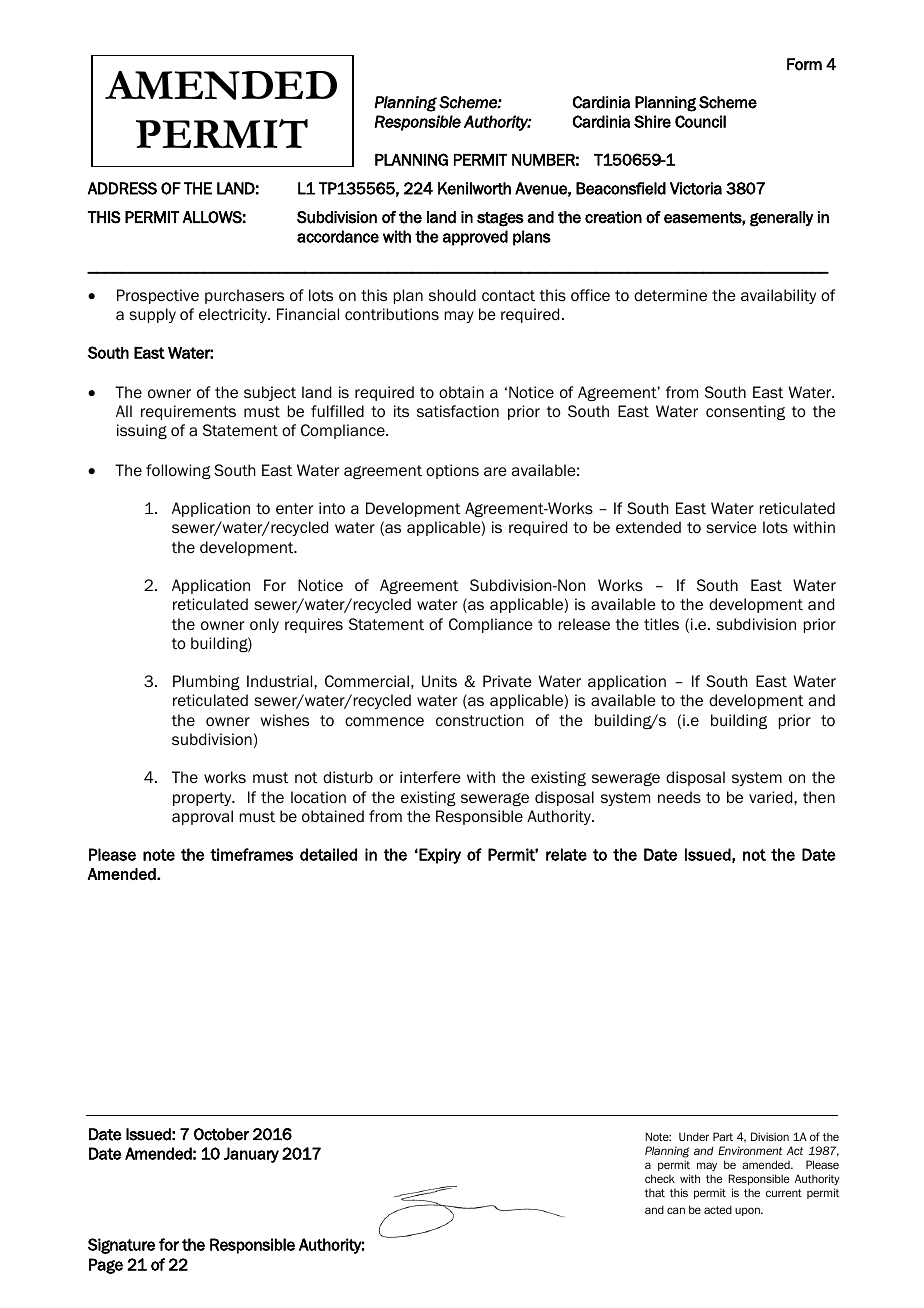  What do you see at coordinates (122, 188) in the page?
I see `ADDRESS` at bounding box center [122, 188].
